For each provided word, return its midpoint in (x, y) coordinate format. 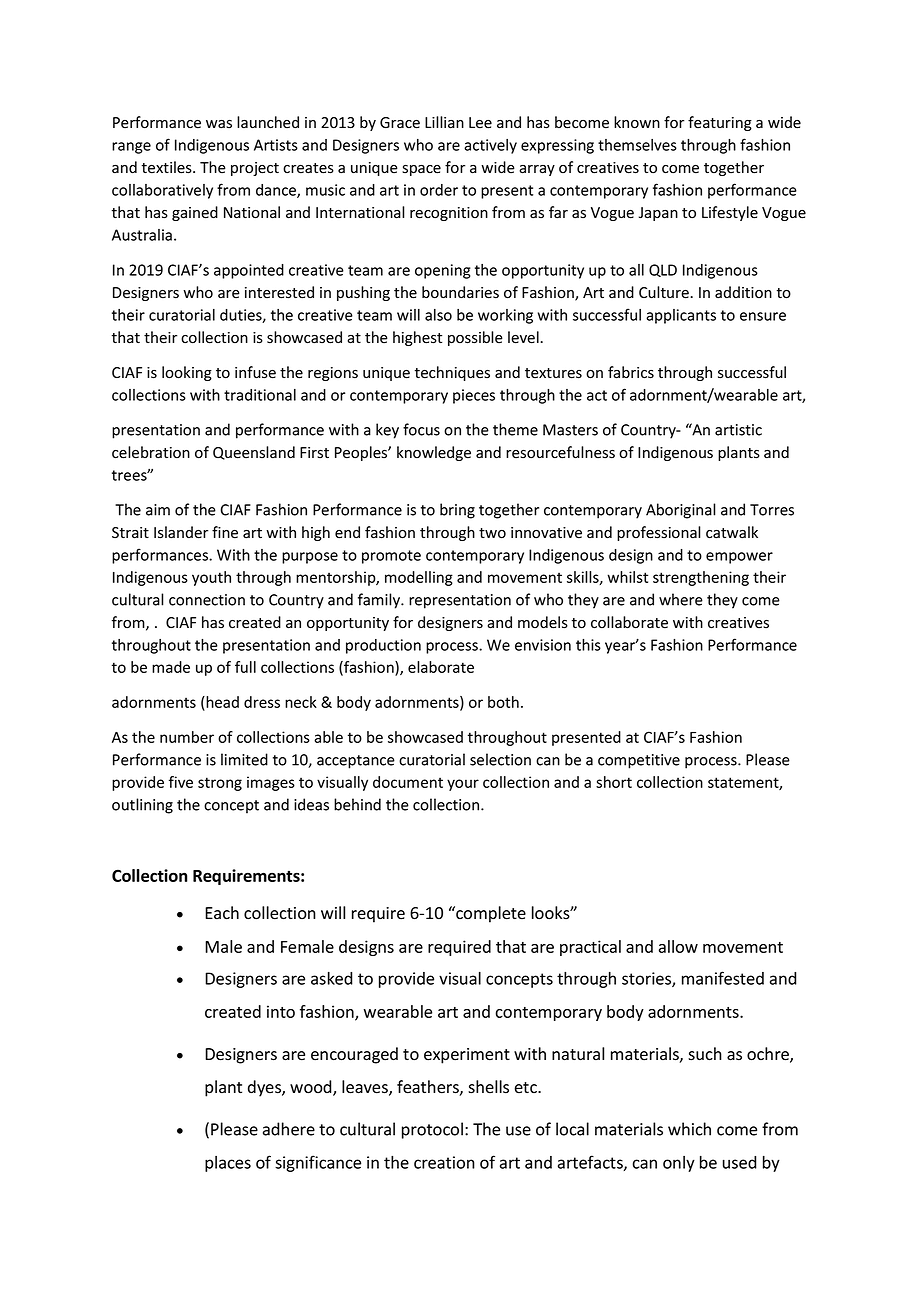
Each (222, 913)
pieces (474, 396)
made (171, 667)
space (421, 170)
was (219, 124)
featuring (720, 123)
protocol (432, 1130)
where (681, 599)
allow (678, 946)
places (228, 1164)
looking (187, 373)
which (689, 1129)
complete (490, 914)
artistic (738, 430)
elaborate (441, 667)
